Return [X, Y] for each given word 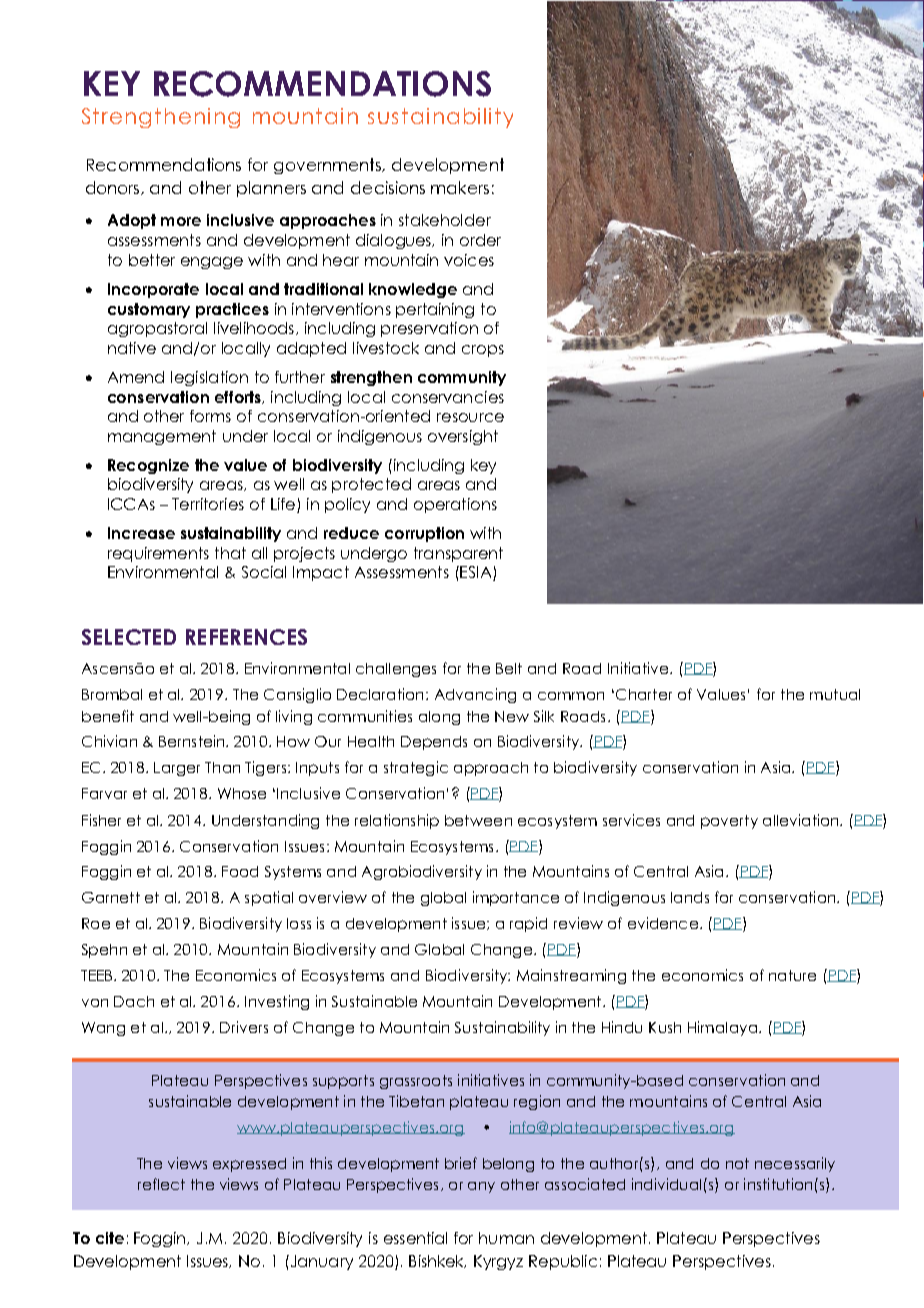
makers [460, 187]
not [737, 1163]
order [480, 240]
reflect [161, 1184]
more [181, 221]
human [506, 1238]
